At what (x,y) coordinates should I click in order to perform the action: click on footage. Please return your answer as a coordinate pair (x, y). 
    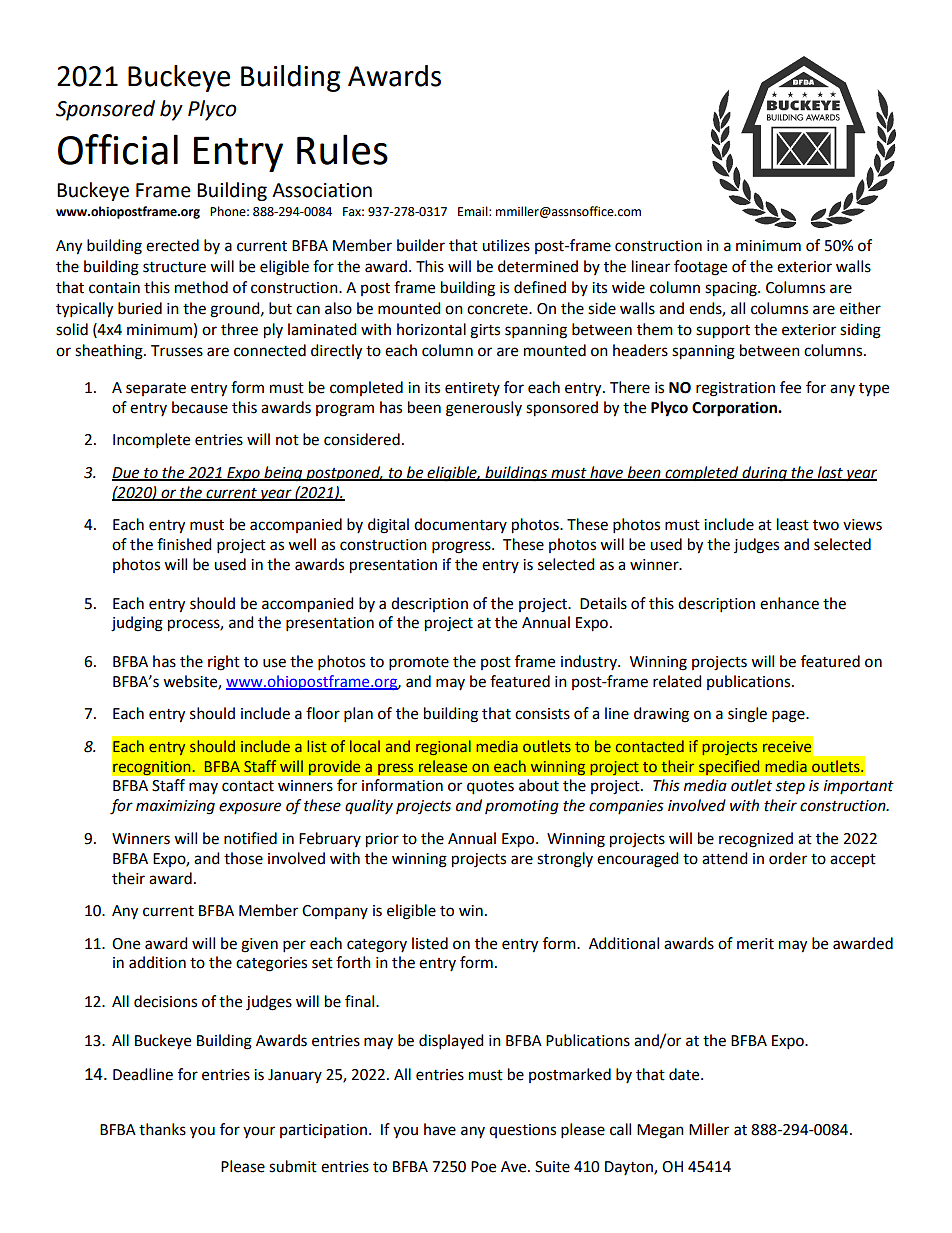
    Looking at the image, I should click on (700, 268).
